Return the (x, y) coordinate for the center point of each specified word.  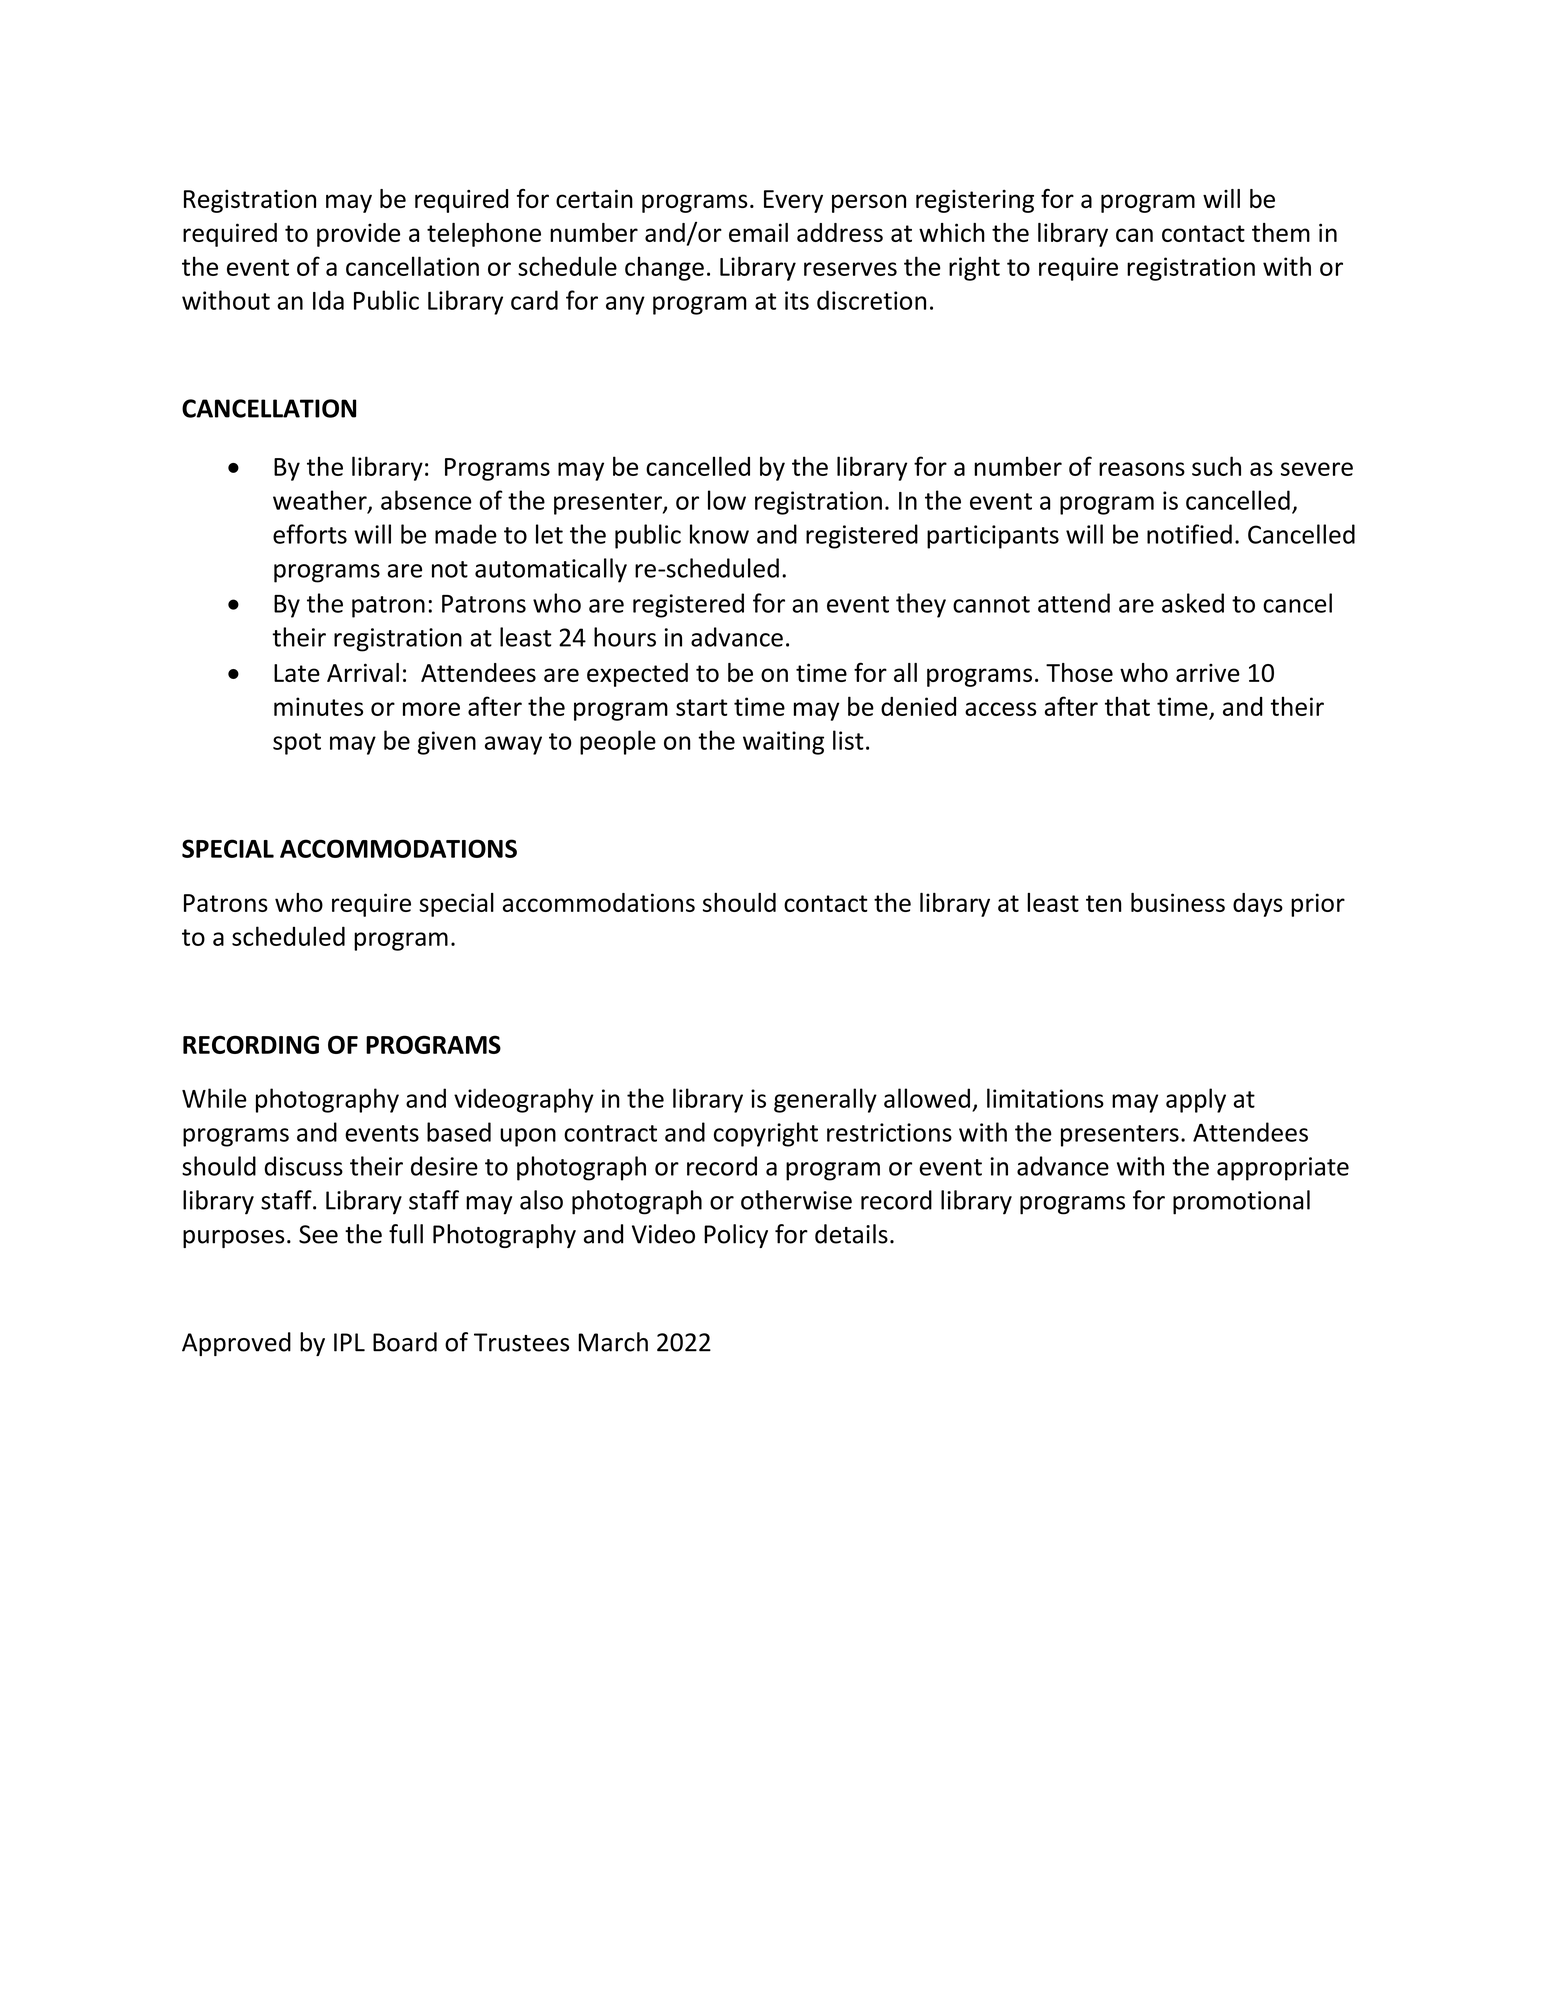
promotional (1241, 1202)
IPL (349, 1342)
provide (358, 235)
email (758, 232)
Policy (736, 1236)
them (1281, 232)
